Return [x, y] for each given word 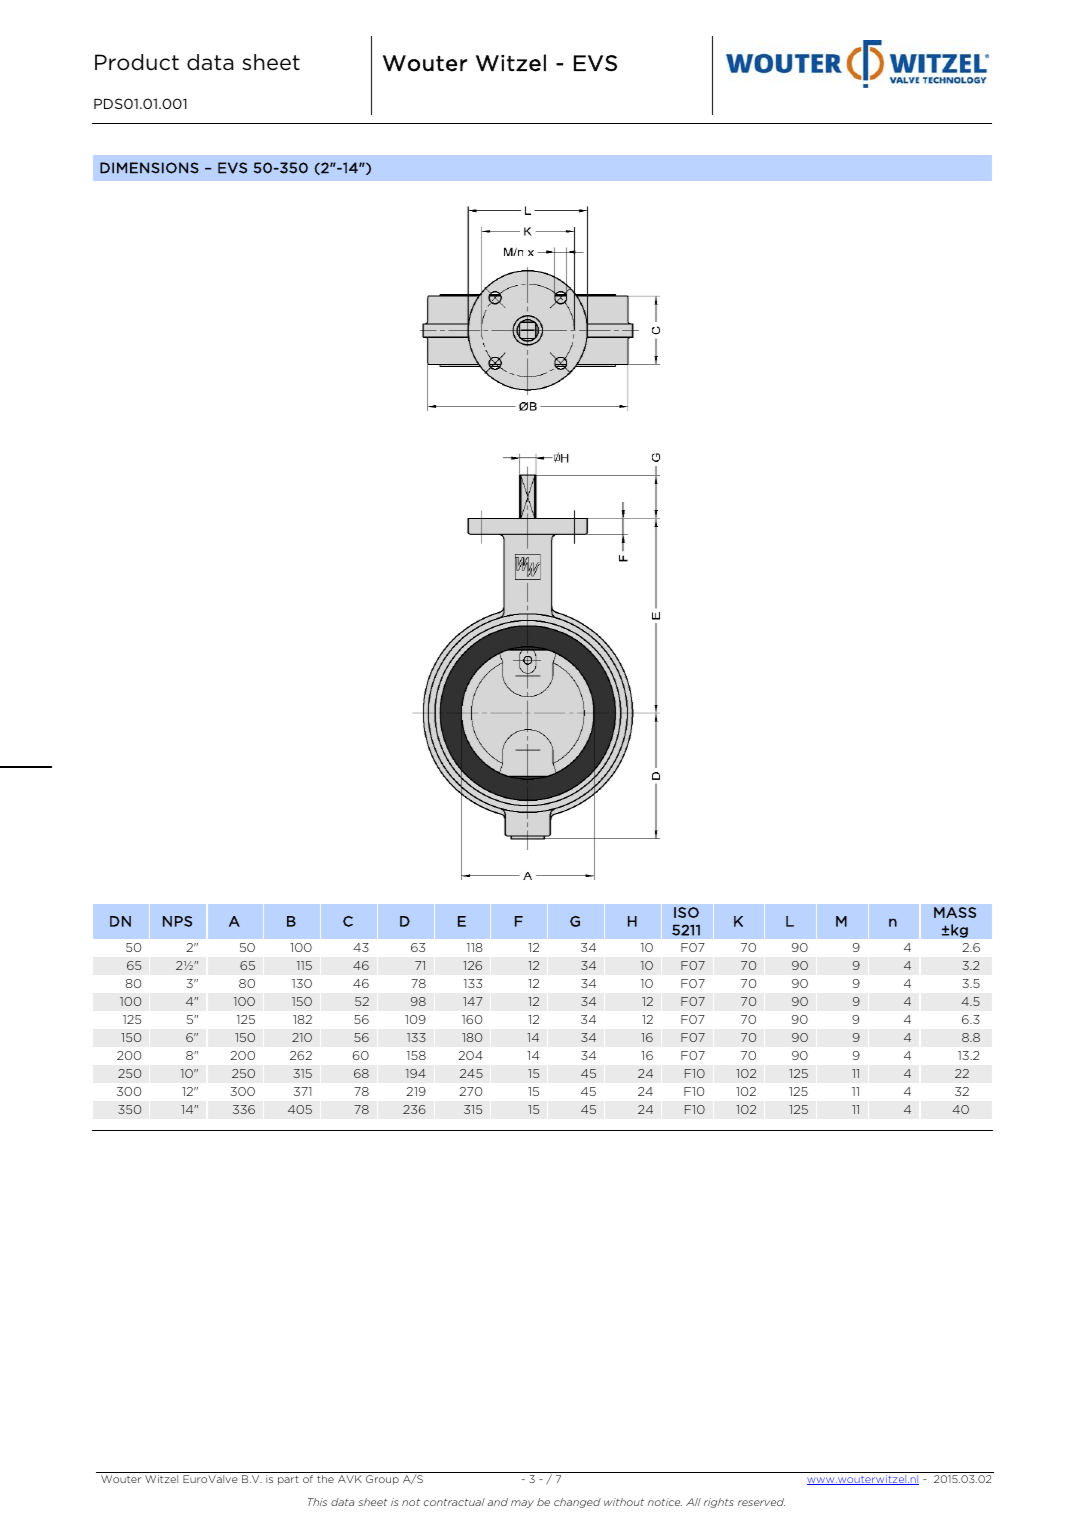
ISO [686, 912]
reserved [761, 1502]
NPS [177, 921]
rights [719, 1503]
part [288, 1480]
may [522, 1504]
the [325, 1479]
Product [137, 62]
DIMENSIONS [149, 168]
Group [382, 1480]
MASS [955, 912]
